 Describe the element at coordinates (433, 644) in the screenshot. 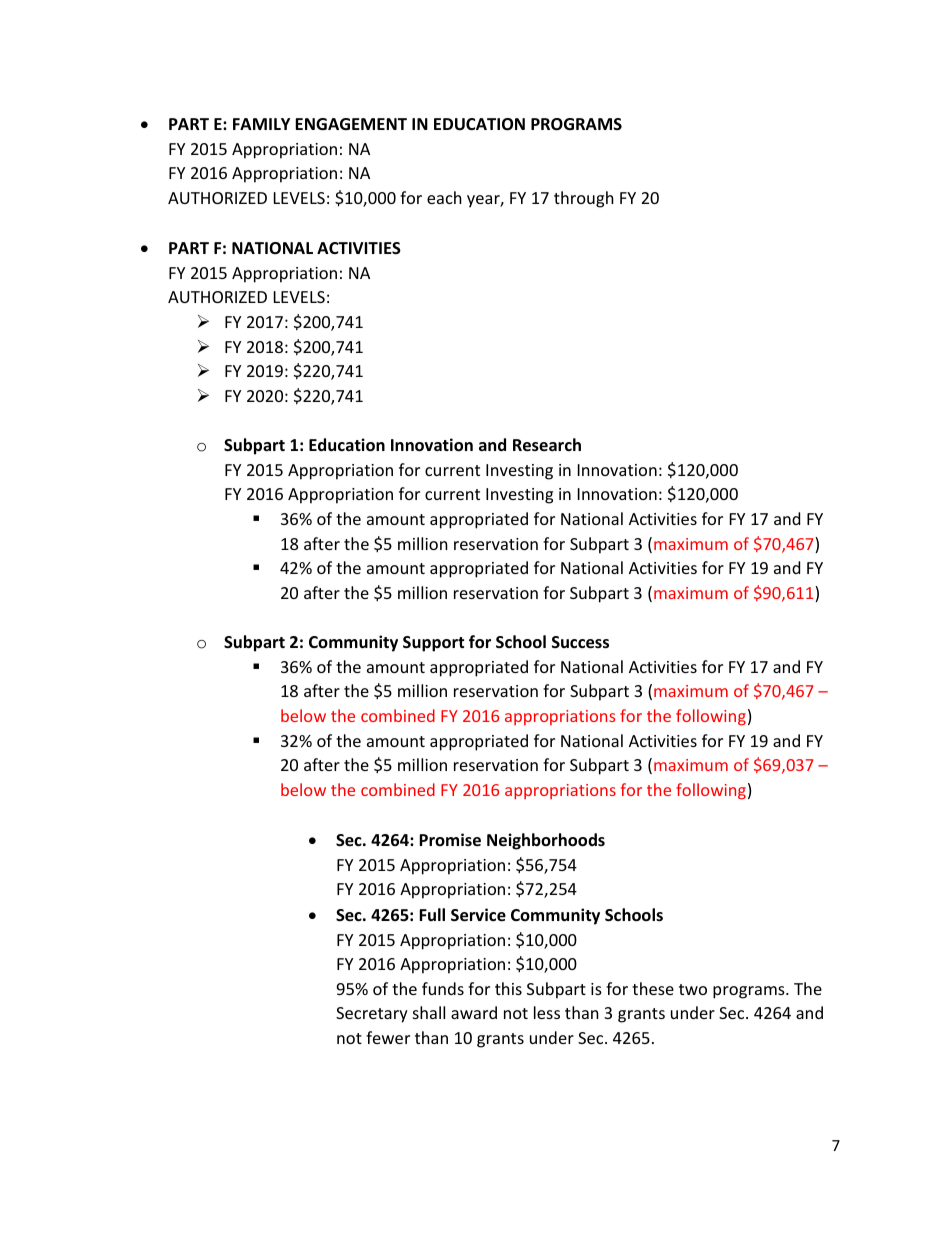

I see `Support` at that location.
